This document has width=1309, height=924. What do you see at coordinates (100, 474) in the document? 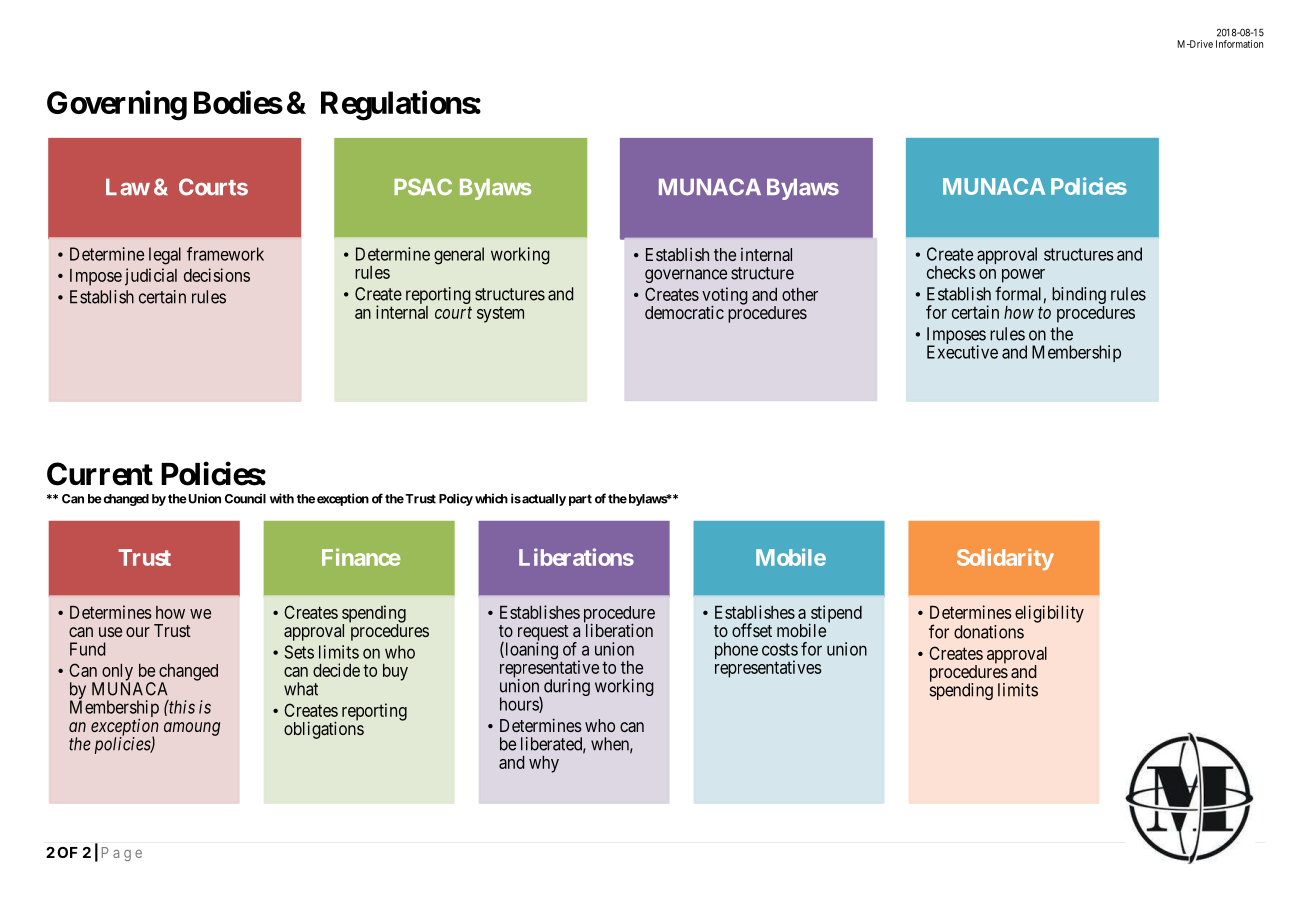
I see `Current` at bounding box center [100, 474].
